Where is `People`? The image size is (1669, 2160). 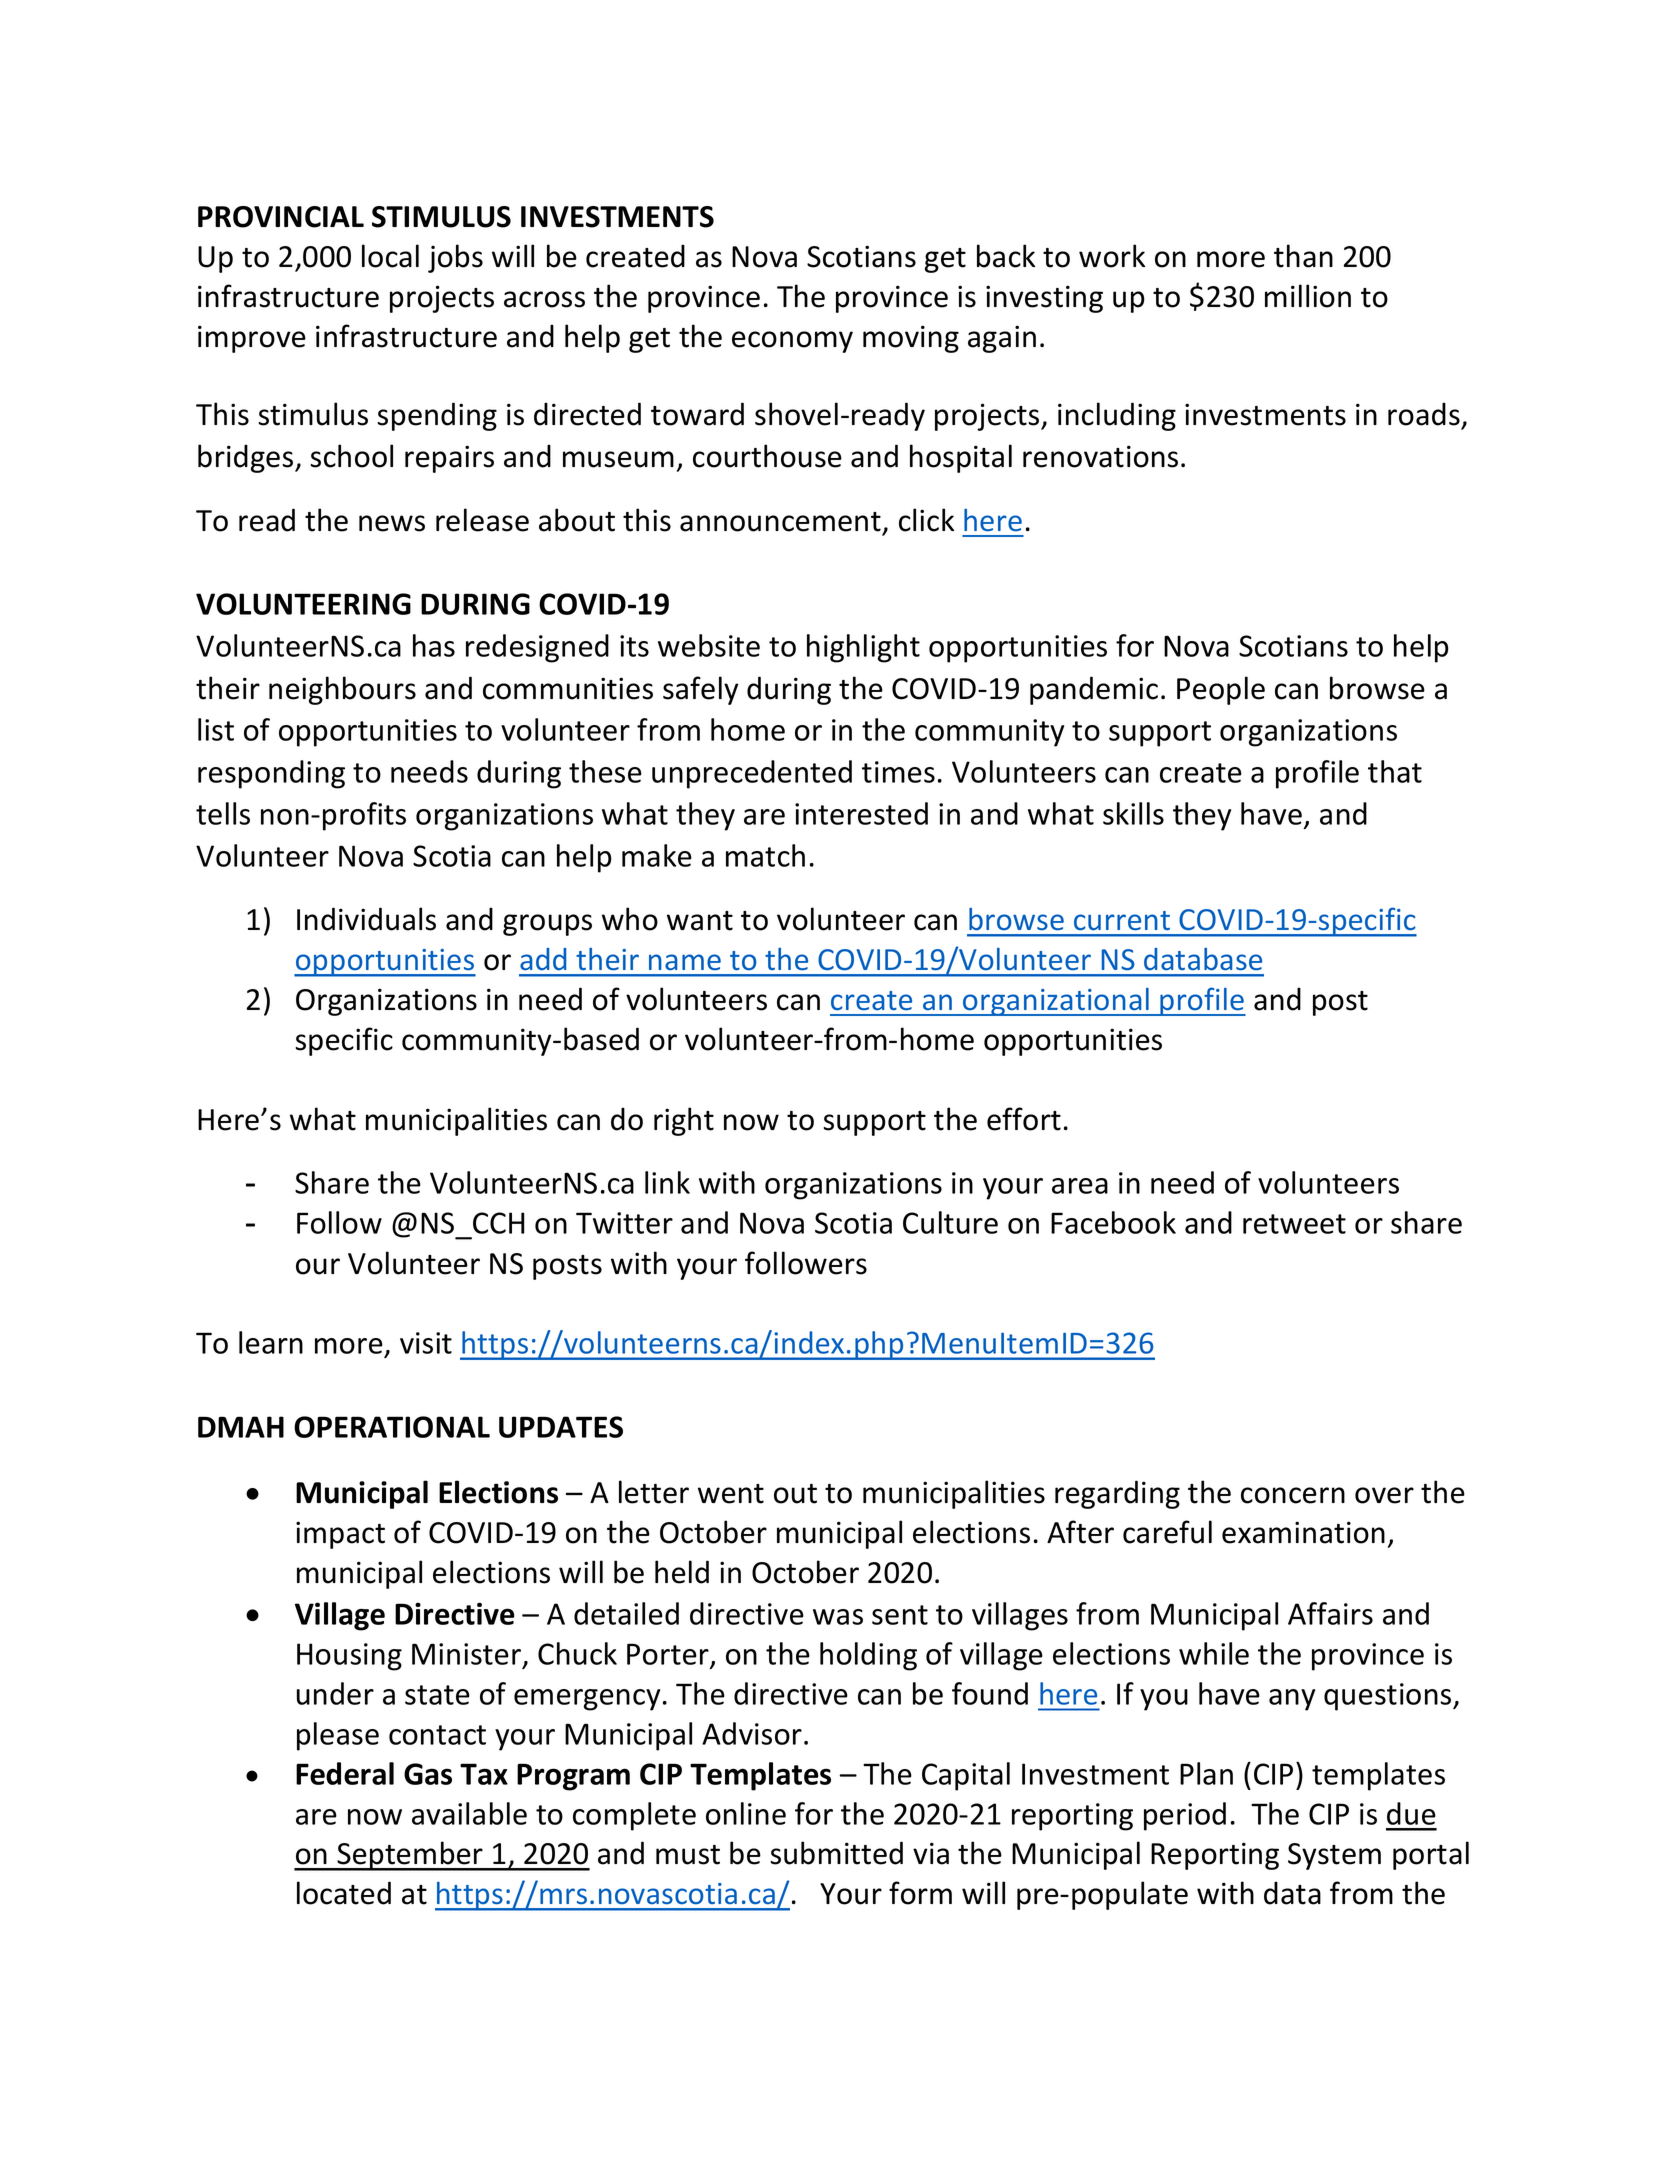 People is located at coordinates (1221, 690).
